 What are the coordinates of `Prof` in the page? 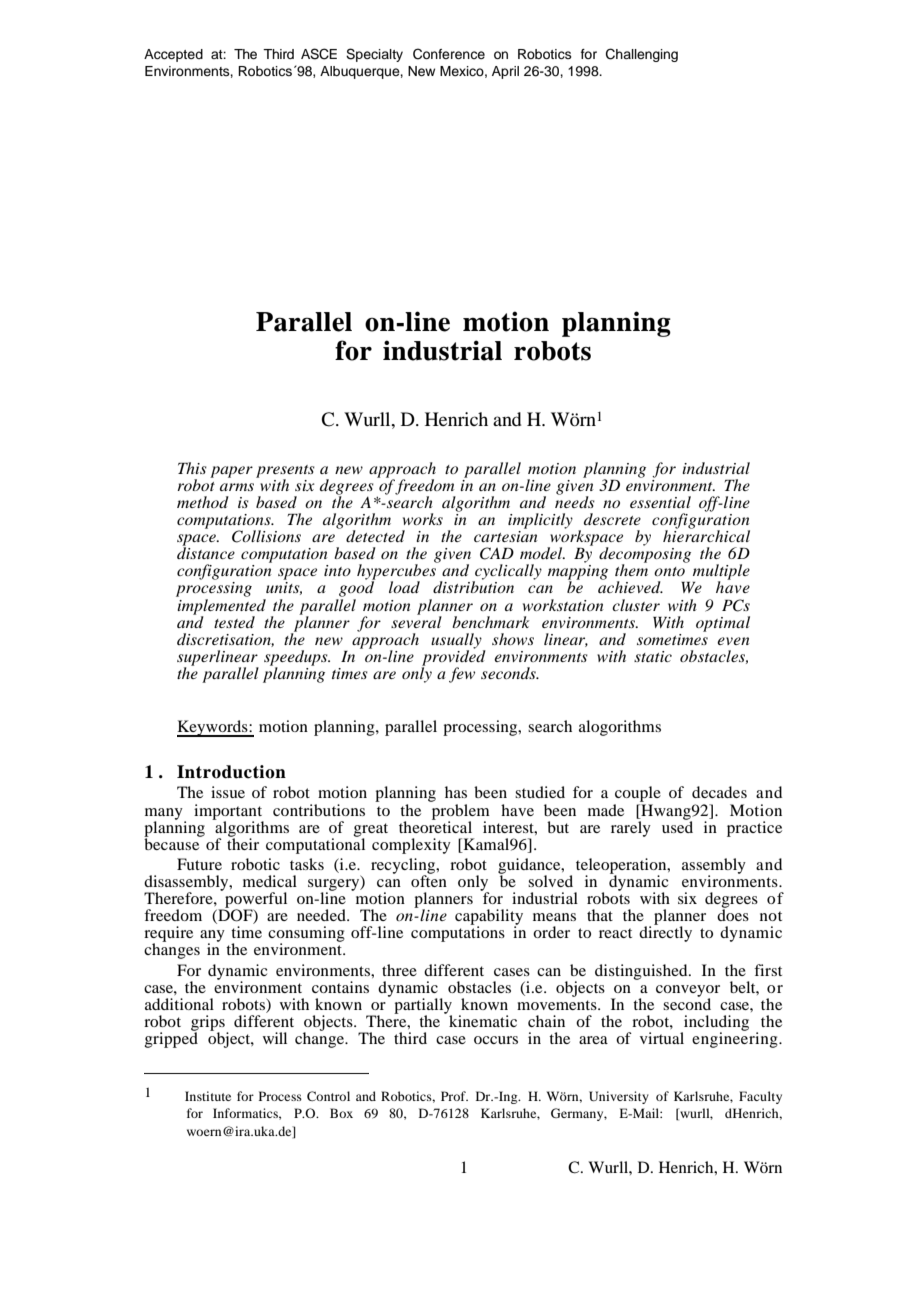 It's located at (454, 1096).
